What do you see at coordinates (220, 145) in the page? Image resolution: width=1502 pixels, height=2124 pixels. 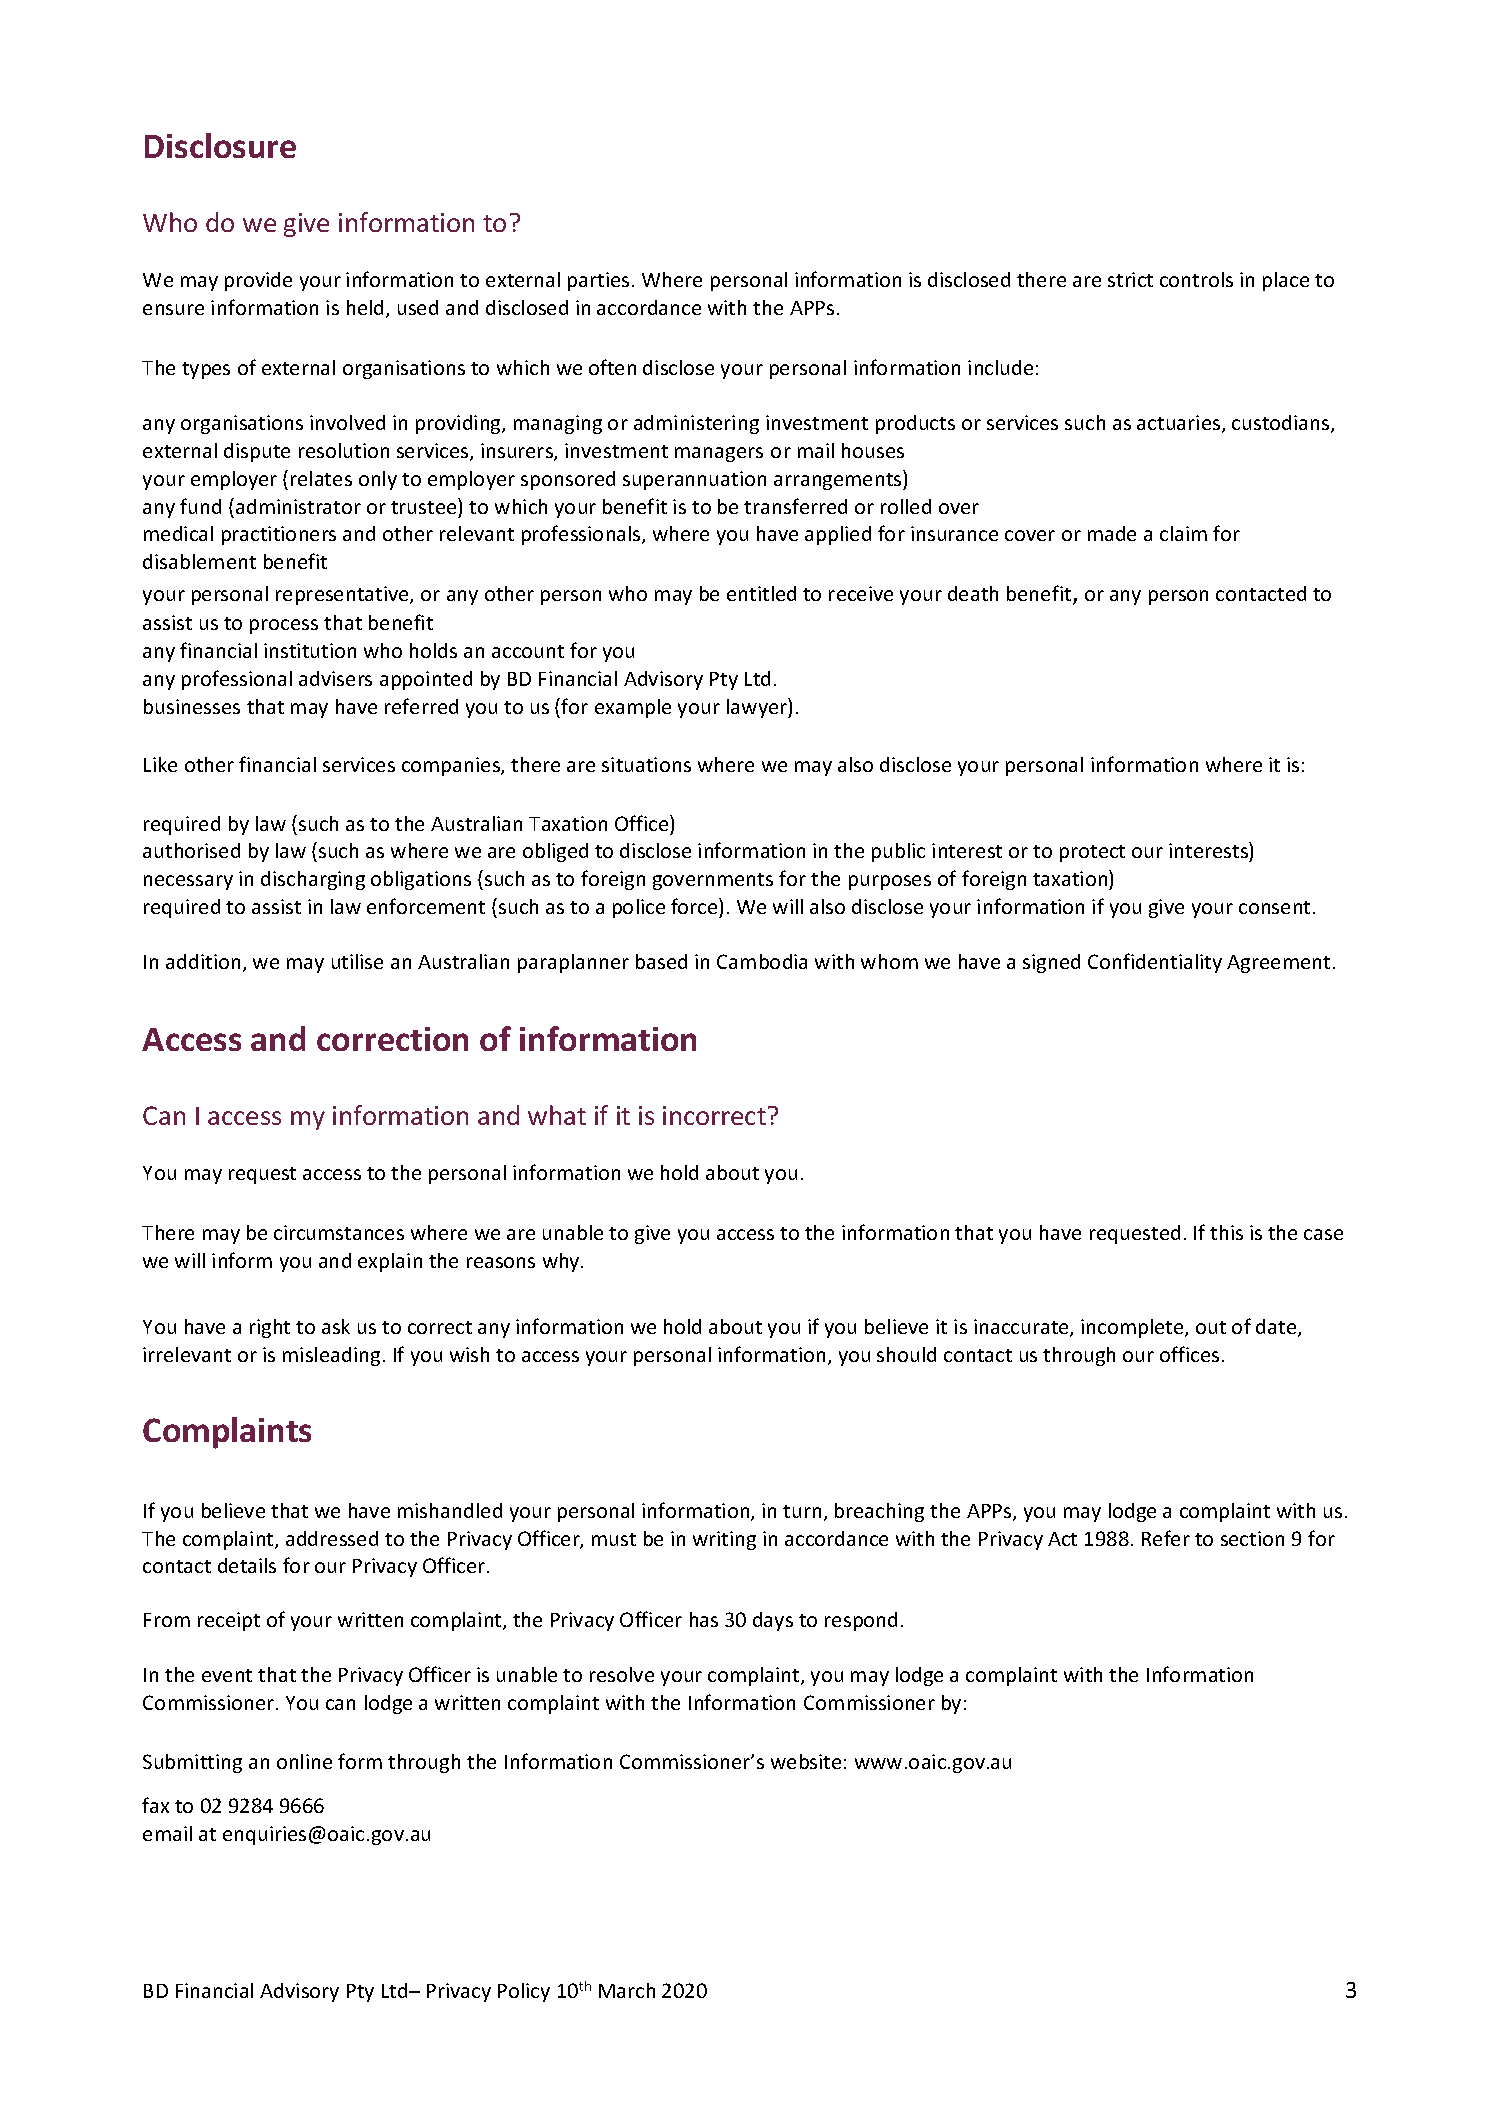 I see `Disclosure` at bounding box center [220, 145].
